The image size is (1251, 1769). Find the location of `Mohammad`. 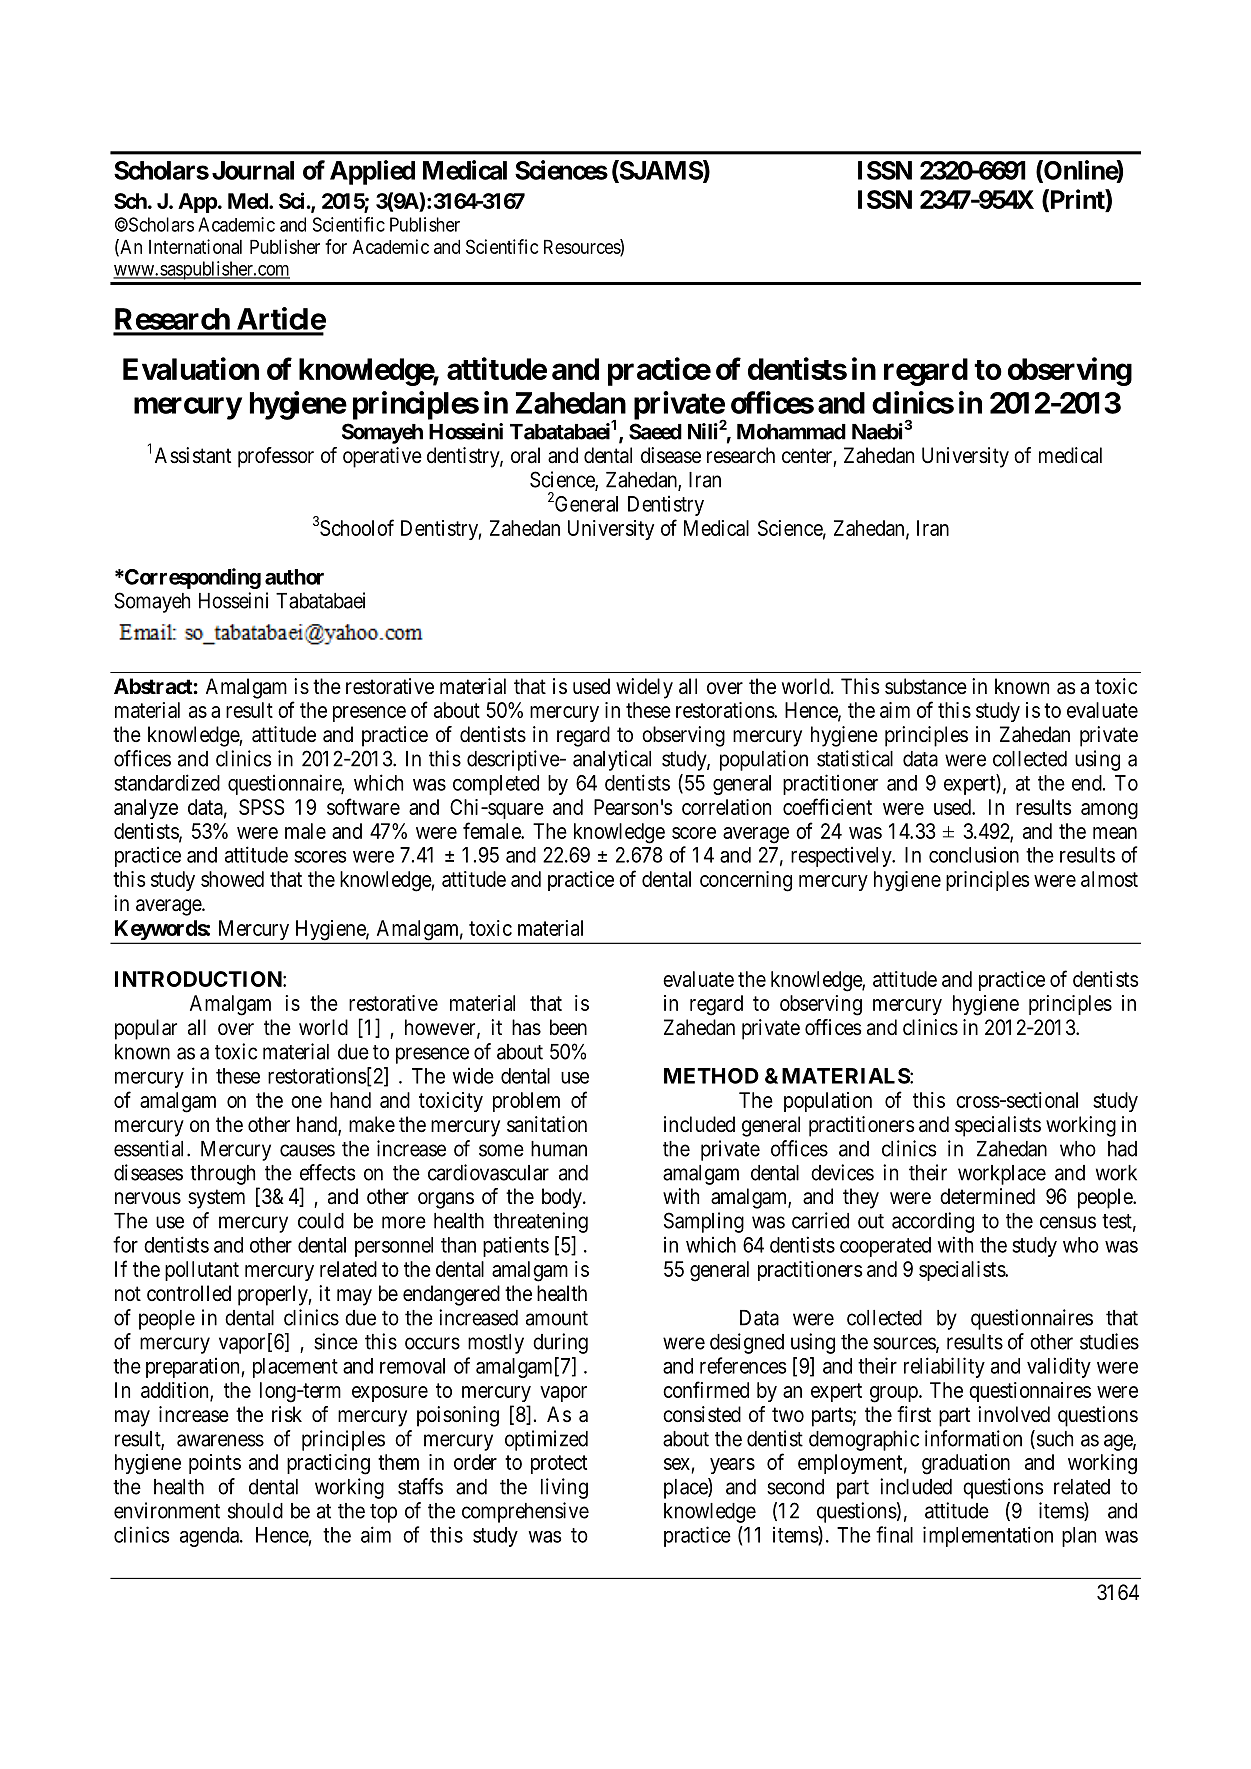

Mohammad is located at coordinates (791, 432).
